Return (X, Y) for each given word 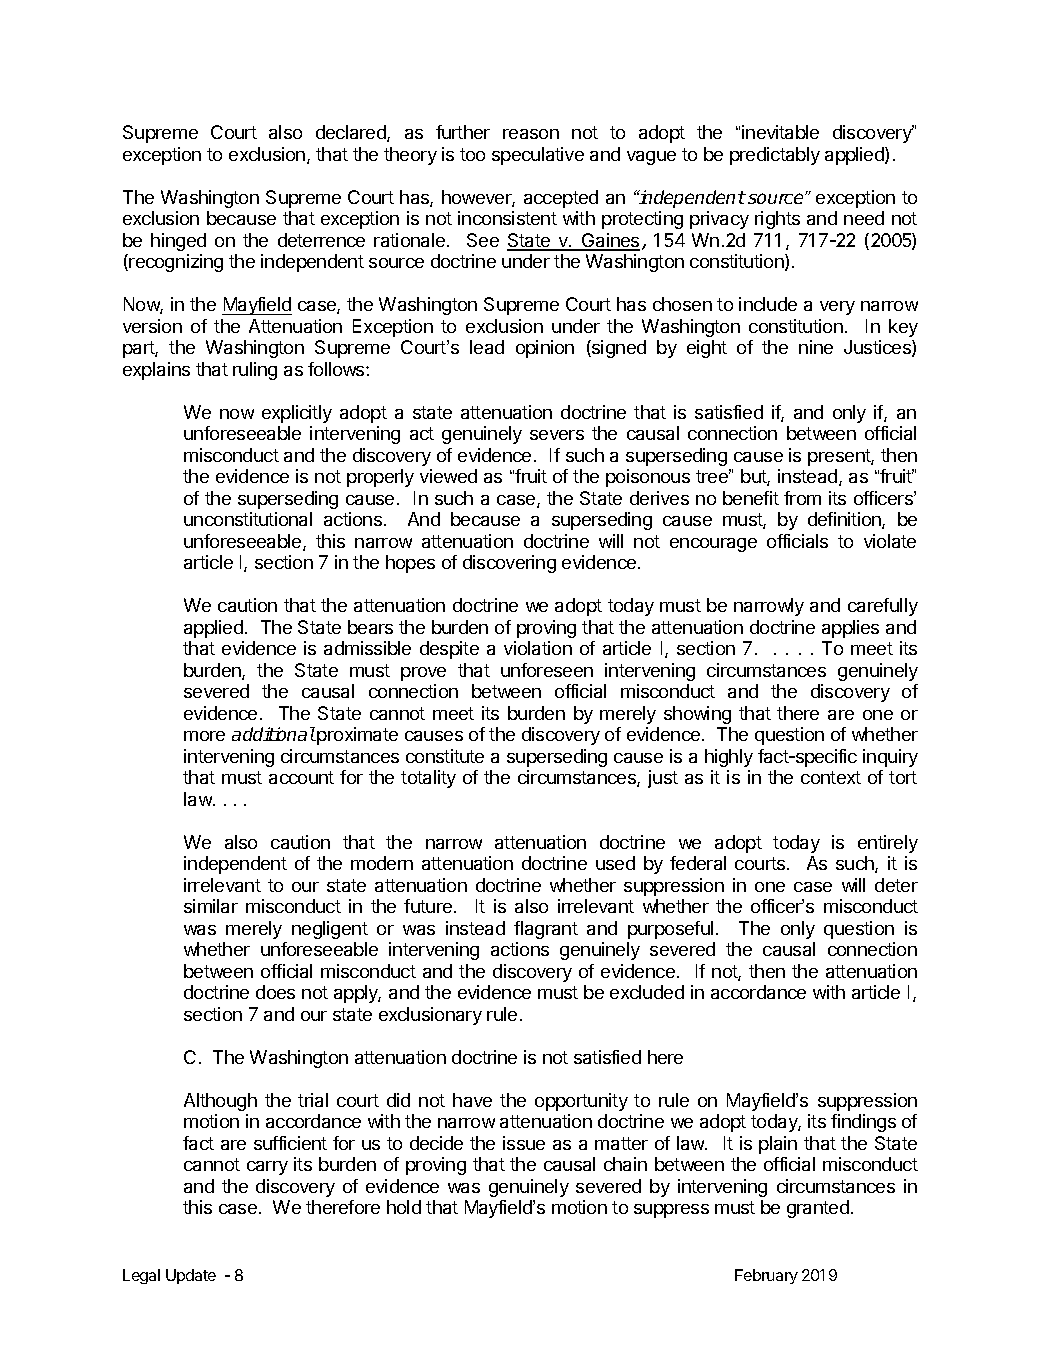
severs (557, 435)
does (275, 992)
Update (191, 1276)
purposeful (670, 930)
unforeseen (547, 670)
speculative (538, 156)
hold (404, 1207)
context (831, 777)
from (802, 498)
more (204, 736)
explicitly (297, 414)
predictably (775, 156)
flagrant (546, 930)
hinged (178, 242)
